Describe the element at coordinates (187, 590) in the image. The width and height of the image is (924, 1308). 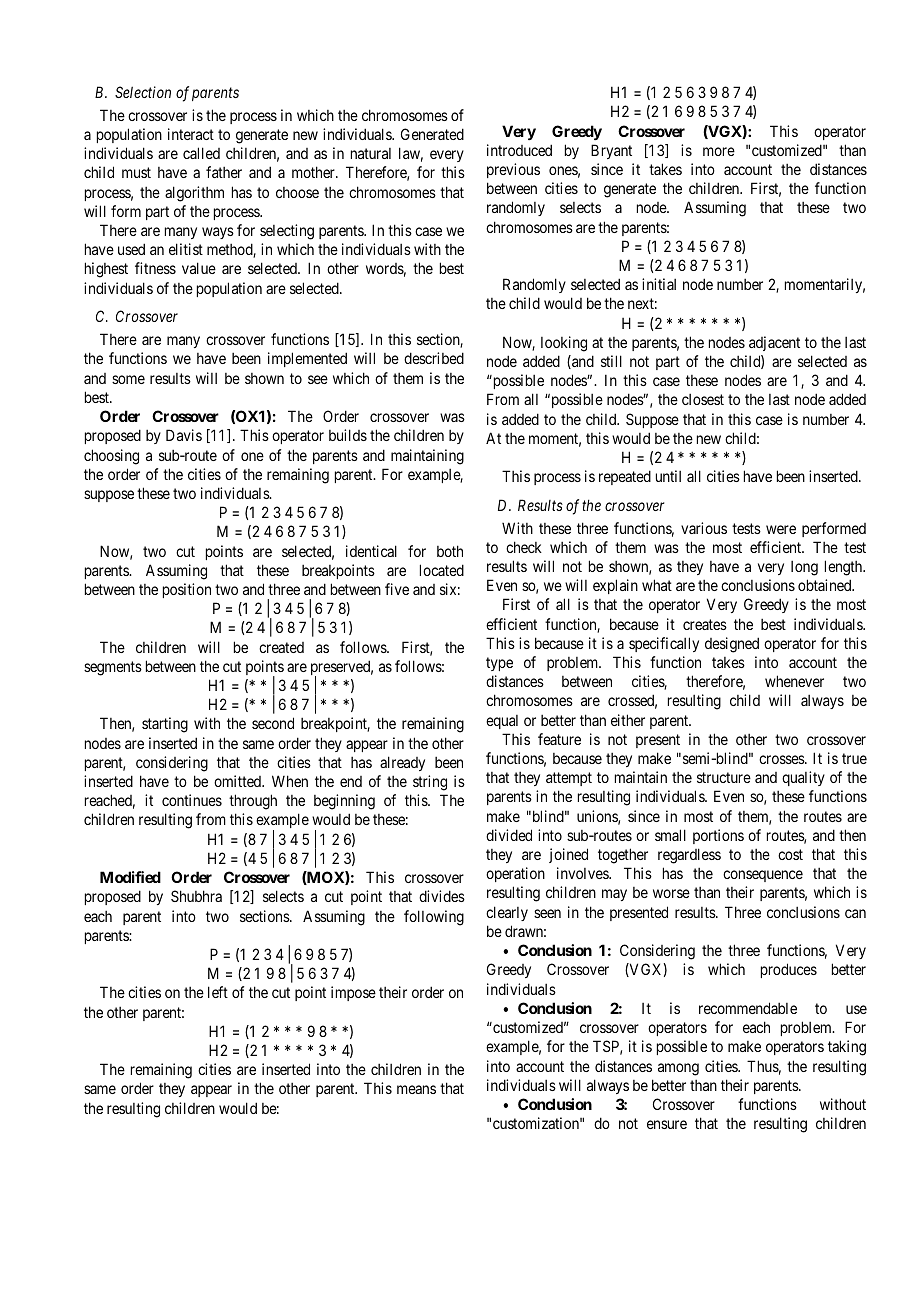
I see `position` at that location.
